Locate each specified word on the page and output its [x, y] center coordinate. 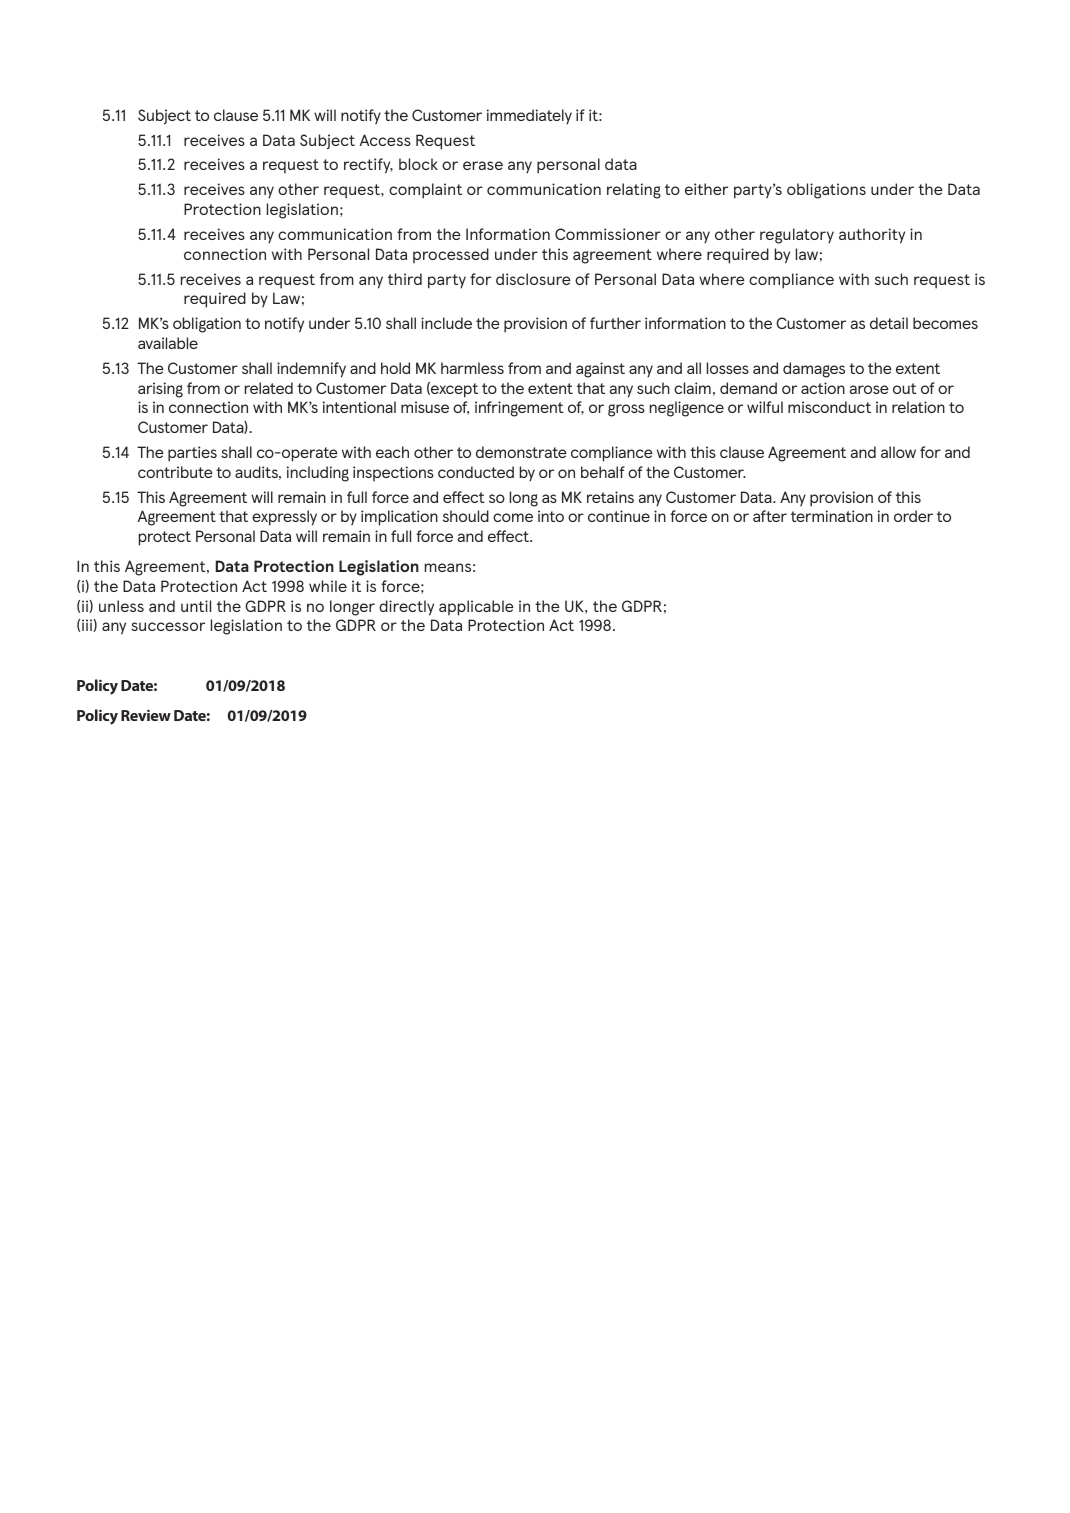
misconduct [829, 407]
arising [160, 390]
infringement [519, 409]
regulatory [797, 236]
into [551, 516]
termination [832, 516]
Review [146, 715]
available [168, 343]
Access [385, 140]
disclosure [533, 279]
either [706, 189]
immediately [529, 117]
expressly [284, 518]
